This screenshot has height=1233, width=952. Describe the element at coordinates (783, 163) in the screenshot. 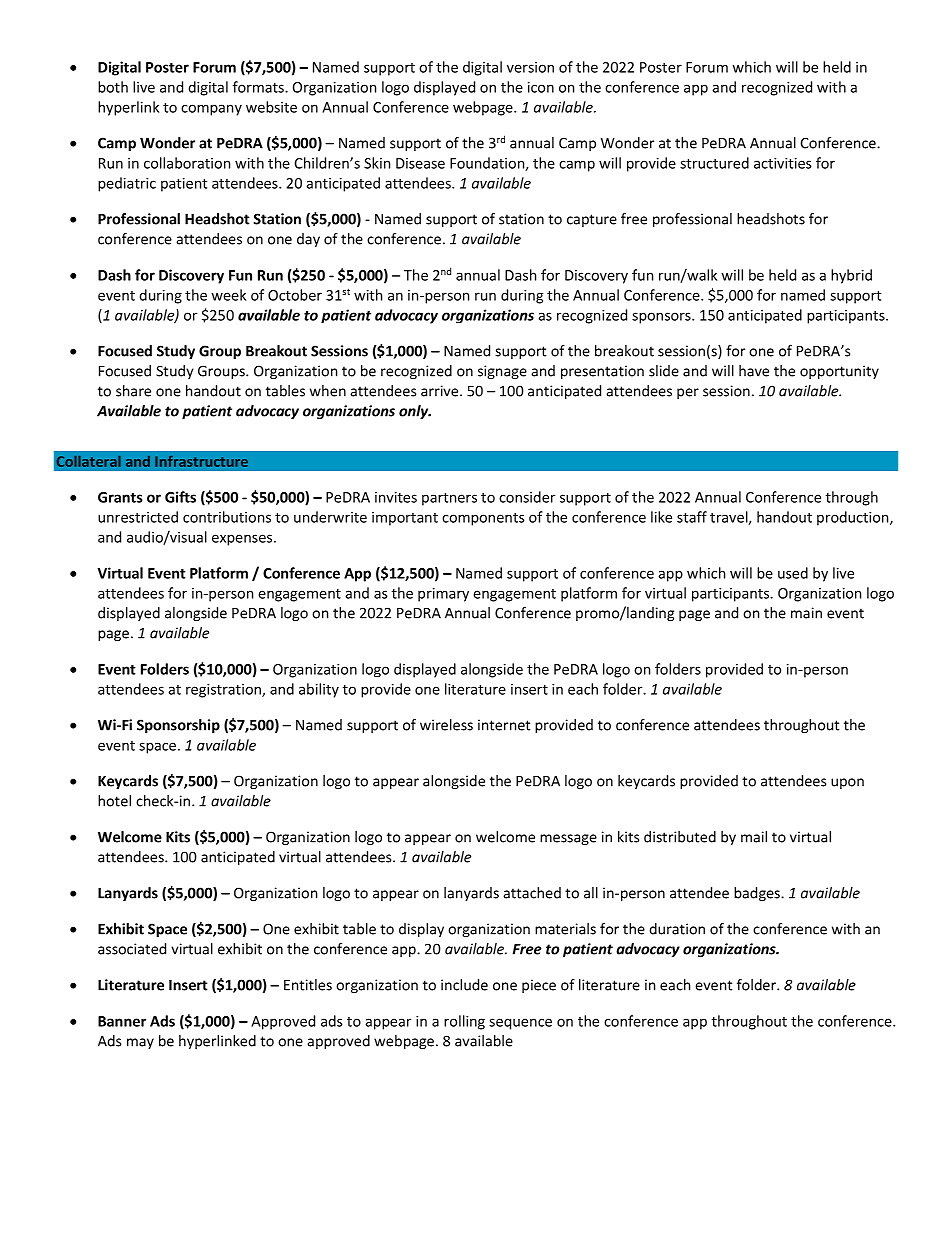

I see `activities` at that location.
